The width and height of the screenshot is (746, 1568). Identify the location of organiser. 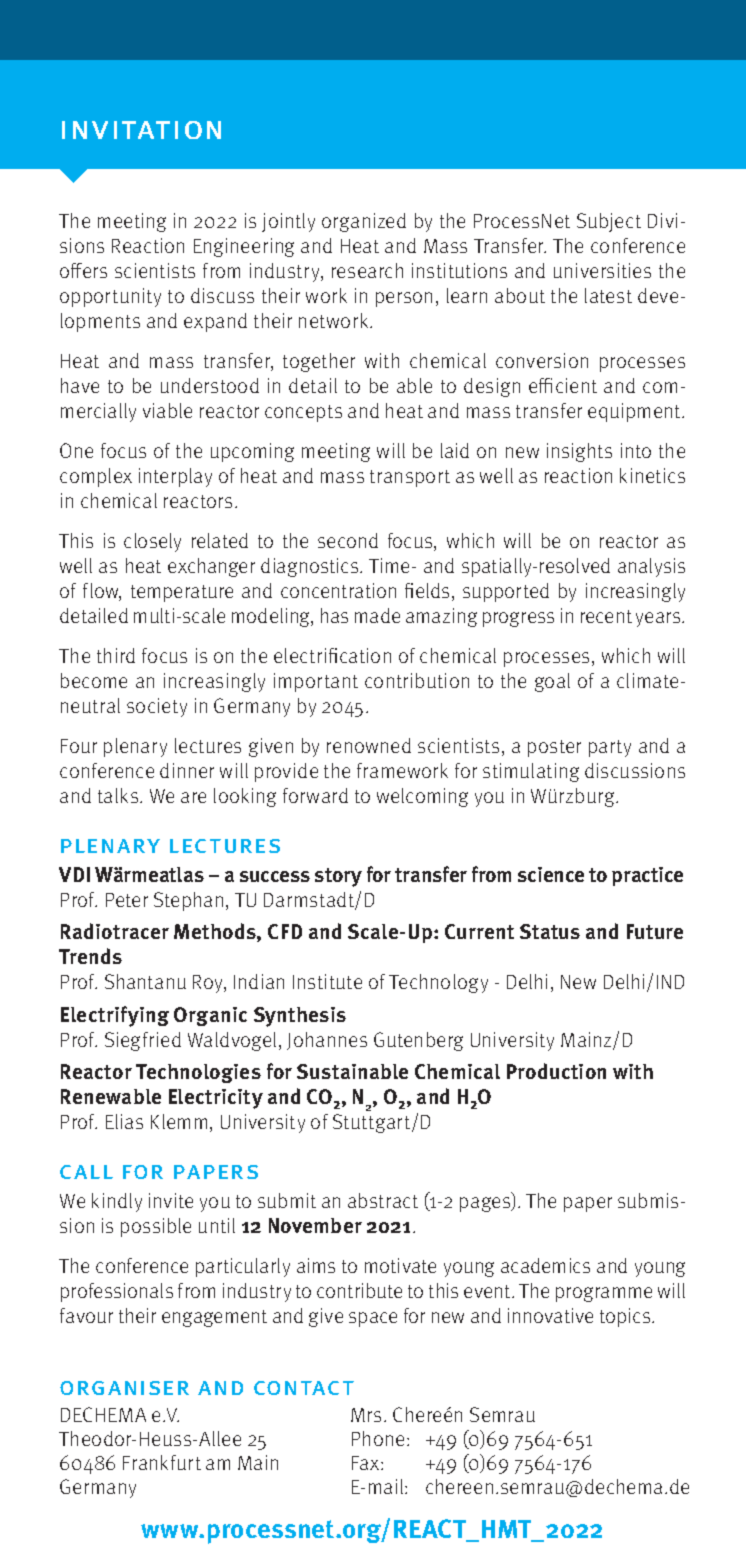
(124, 1388).
